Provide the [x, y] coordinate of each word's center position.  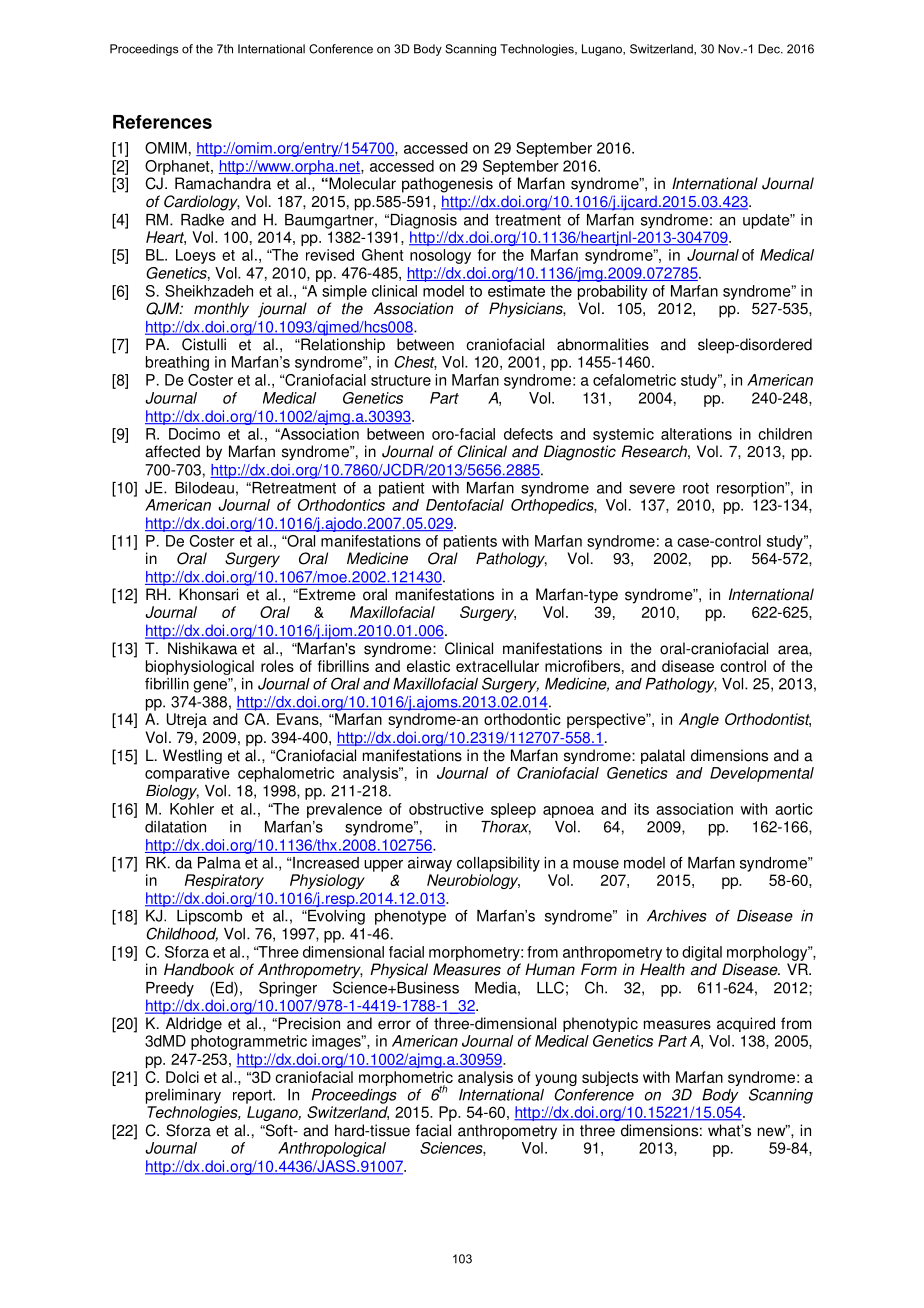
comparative [187, 774]
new [773, 1131]
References [162, 122]
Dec [770, 49]
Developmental [762, 774]
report [253, 1097]
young [556, 1081]
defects [528, 434]
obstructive [446, 809]
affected [172, 451]
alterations [696, 434]
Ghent [382, 255]
